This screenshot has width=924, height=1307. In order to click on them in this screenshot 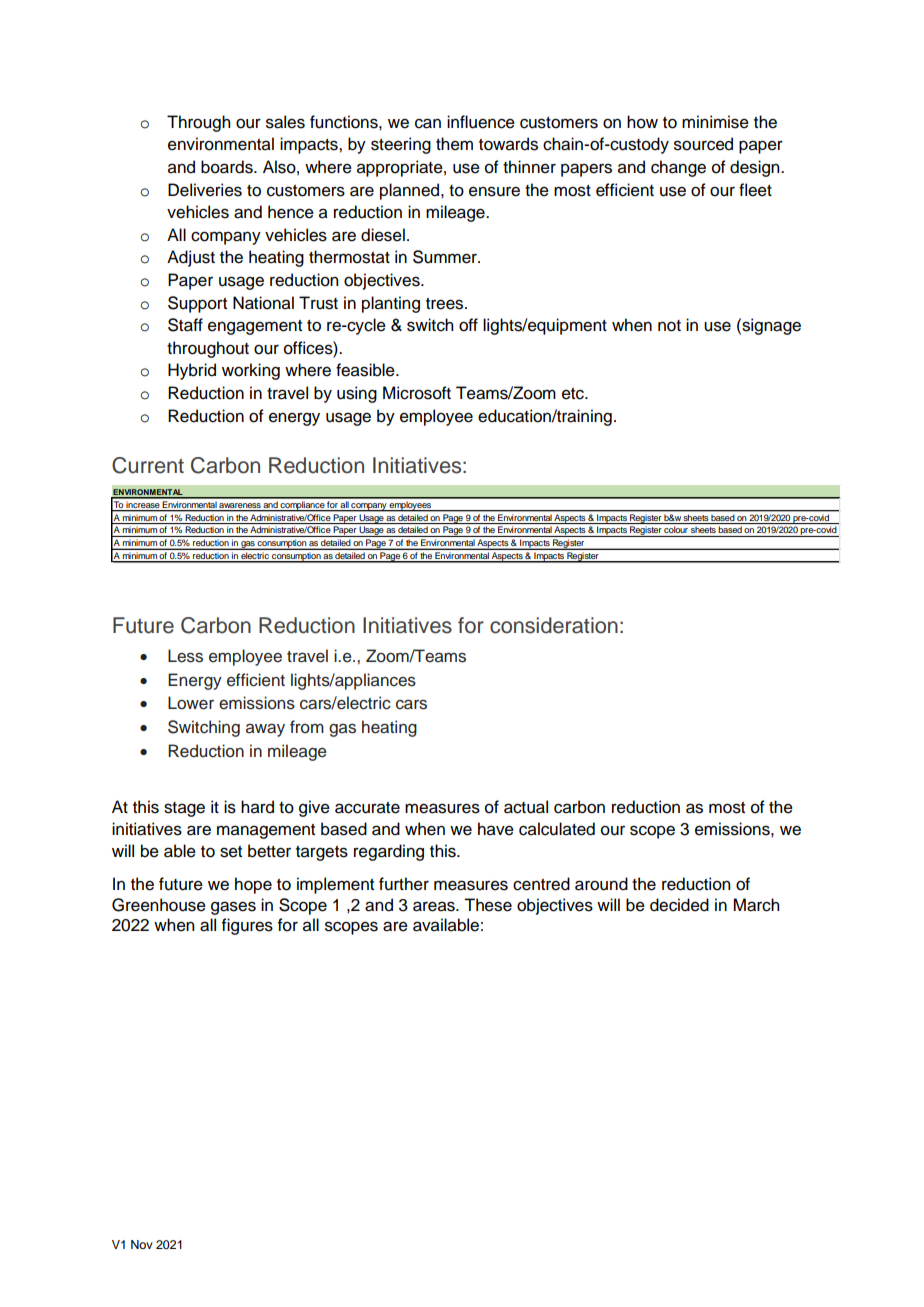, I will do `click(454, 144)`.
